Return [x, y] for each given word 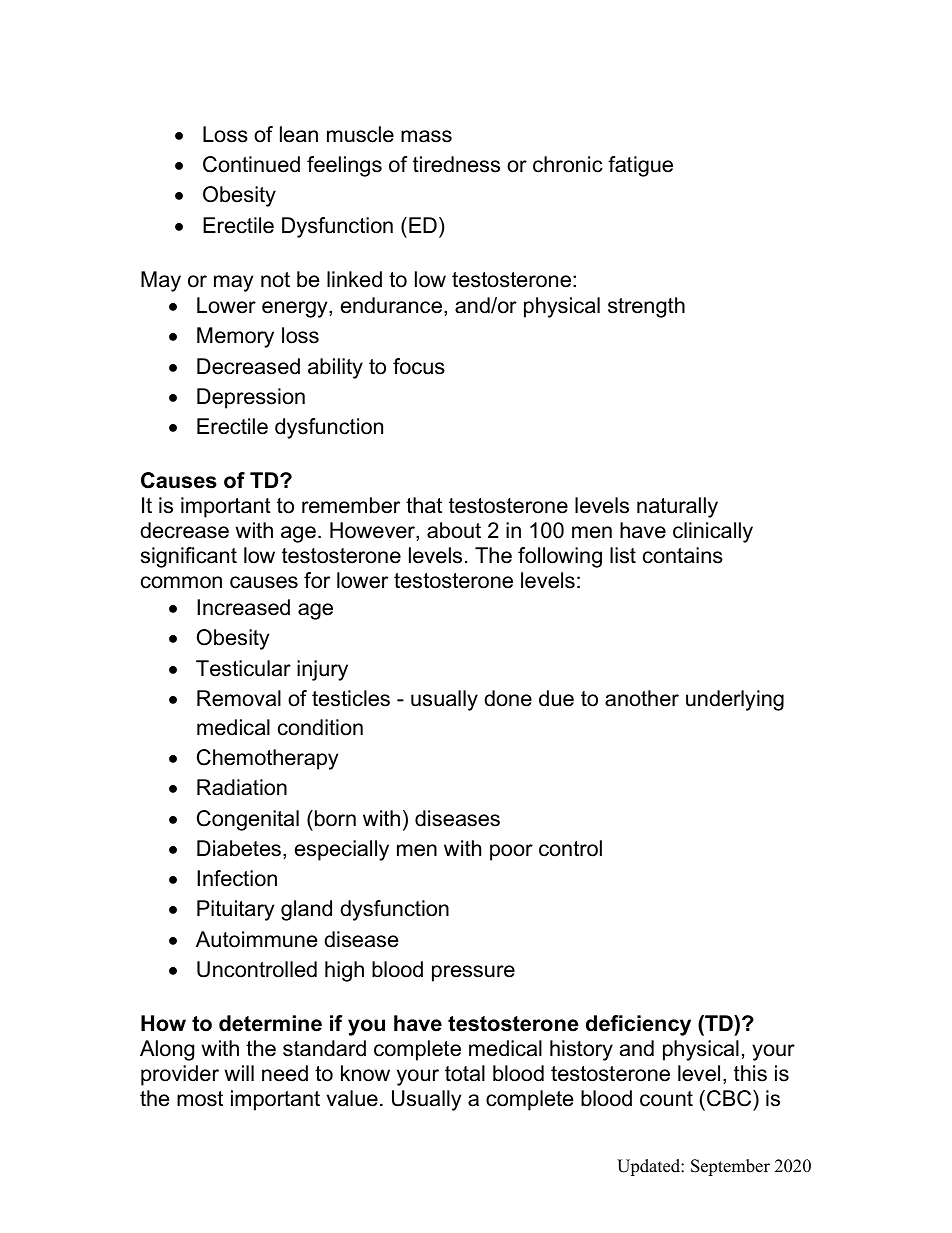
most [200, 1099]
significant [189, 557]
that [424, 505]
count [666, 1099]
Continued [251, 164]
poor [511, 852]
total [465, 1073]
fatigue [640, 166]
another [642, 698]
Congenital [248, 820]
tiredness [456, 164]
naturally [677, 507]
